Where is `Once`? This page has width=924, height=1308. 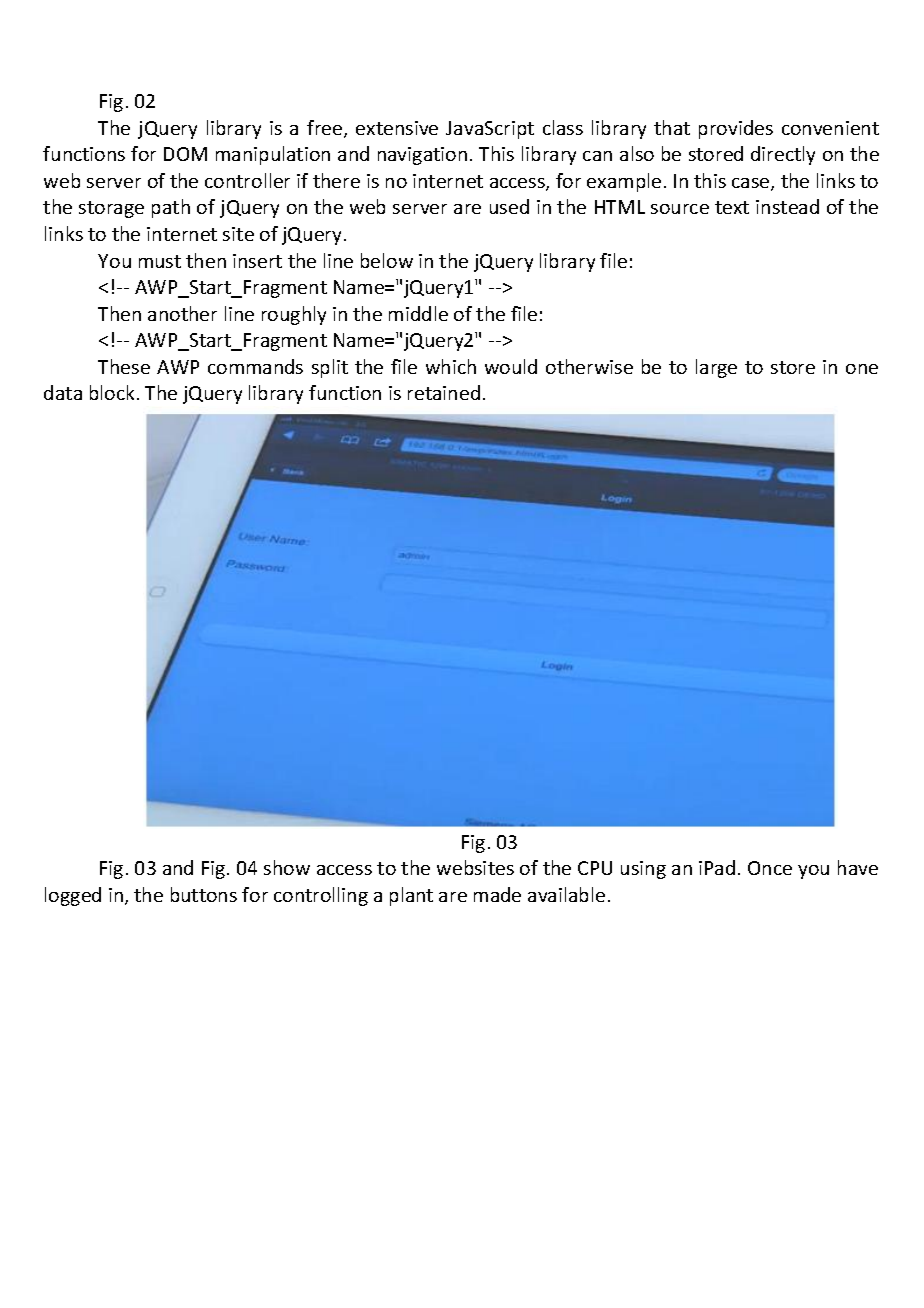 Once is located at coordinates (770, 868).
